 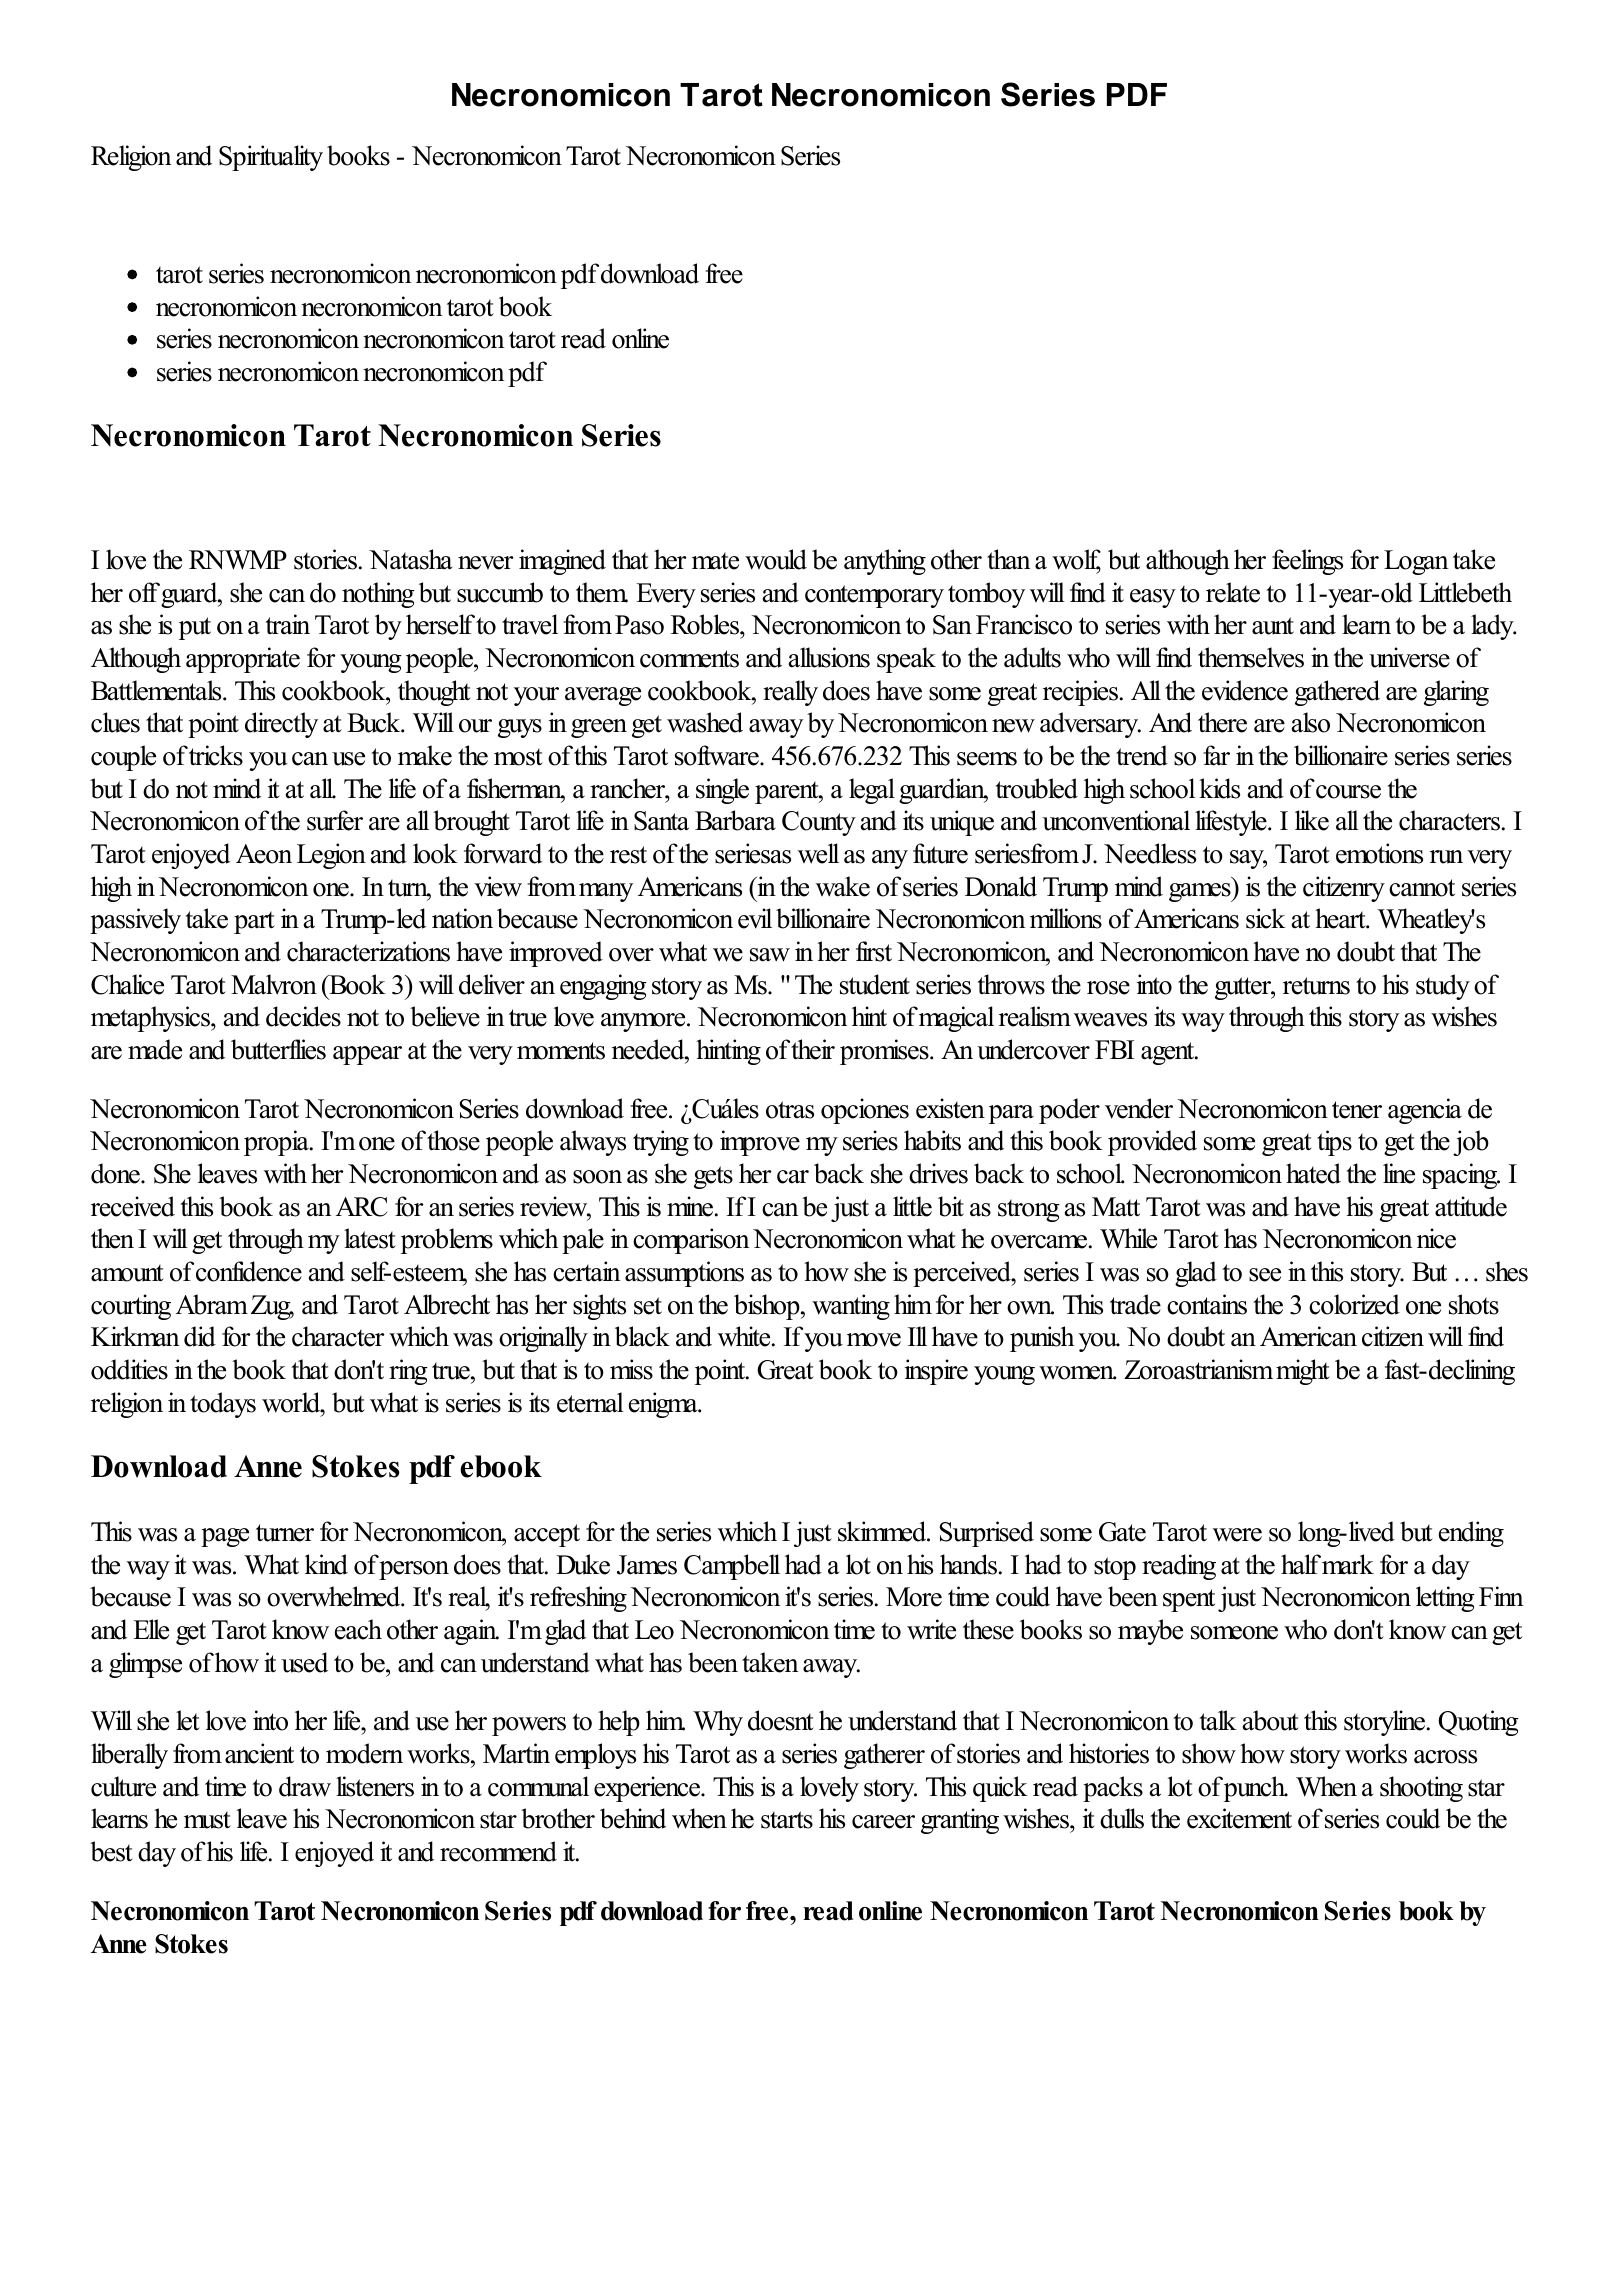 I want to click on would, so click(x=776, y=559).
